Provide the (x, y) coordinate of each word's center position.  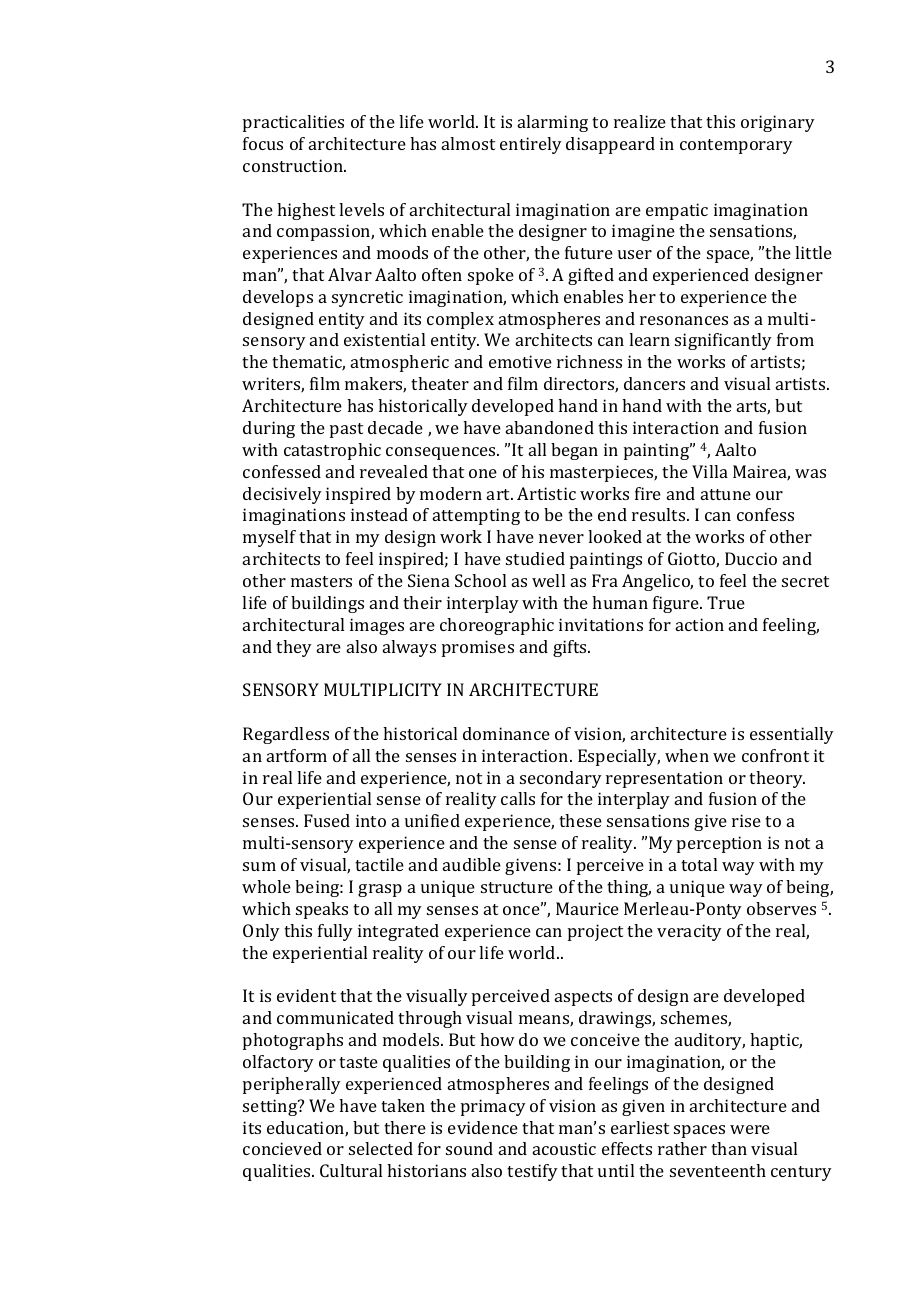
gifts (571, 648)
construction (294, 165)
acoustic (564, 1148)
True (726, 602)
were (750, 1129)
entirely (531, 145)
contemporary (736, 146)
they (294, 648)
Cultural (351, 1170)
